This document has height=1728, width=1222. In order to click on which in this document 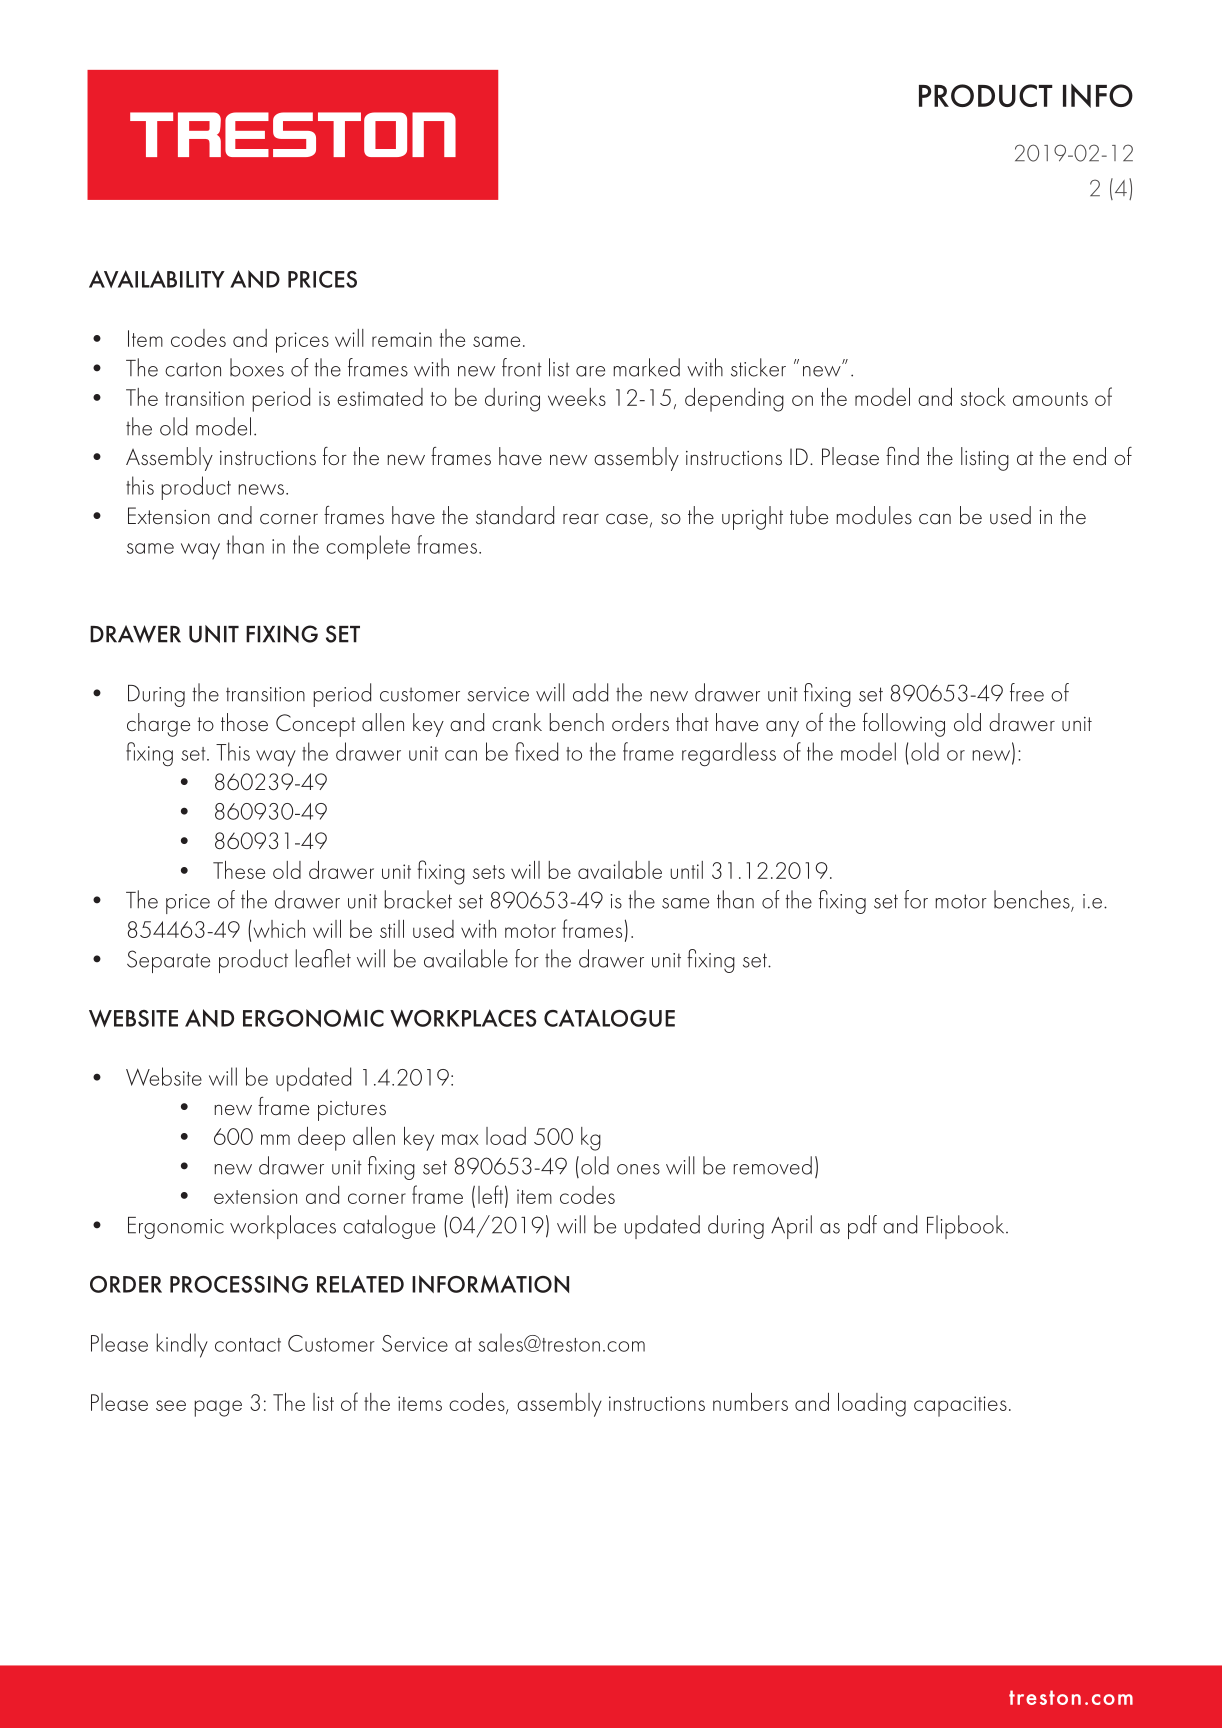, I will do `click(278, 929)`.
